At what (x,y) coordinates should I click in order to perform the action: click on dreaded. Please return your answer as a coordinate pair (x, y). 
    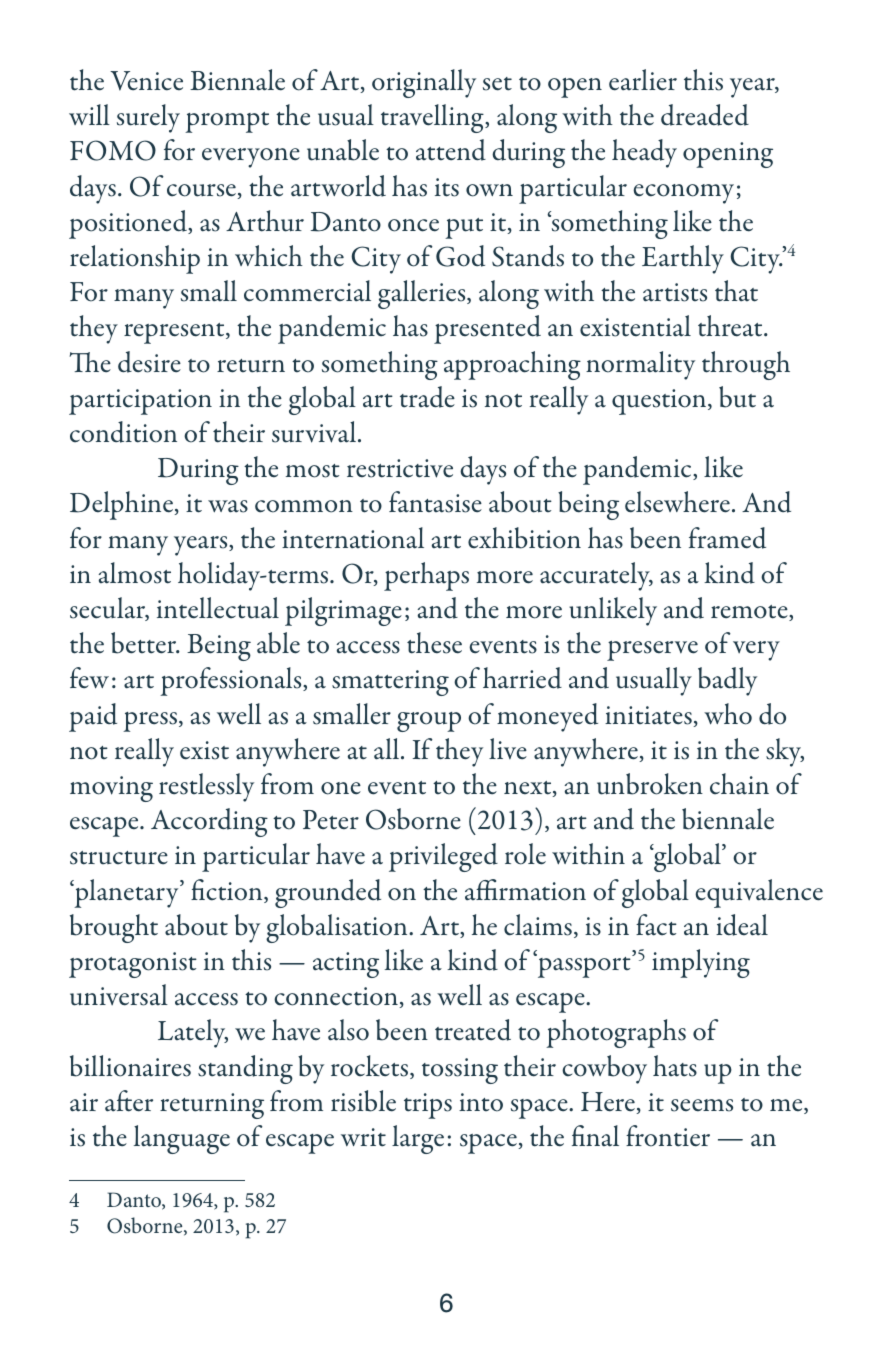
    Looking at the image, I should click on (705, 115).
